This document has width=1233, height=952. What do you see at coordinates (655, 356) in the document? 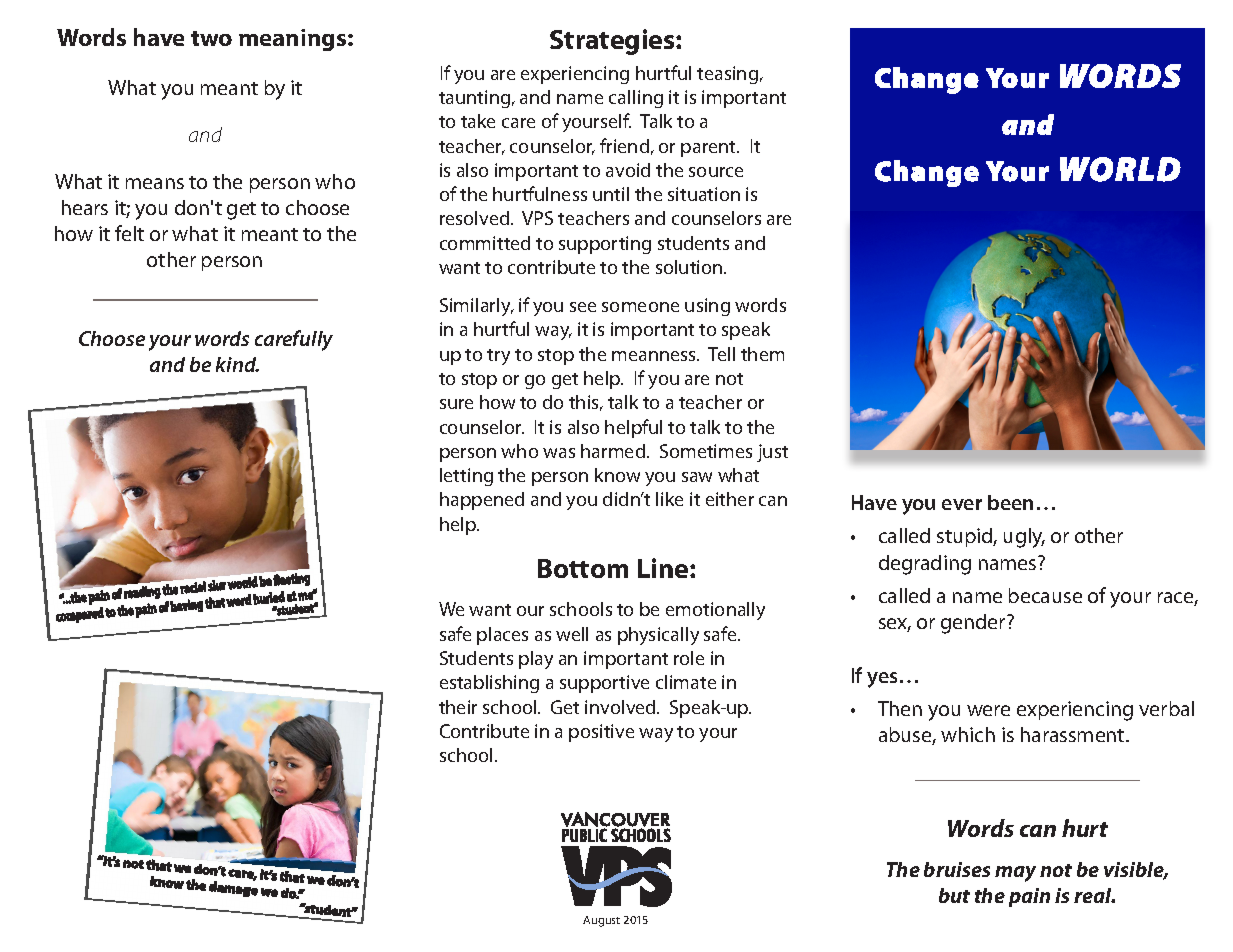
I see `meanness` at bounding box center [655, 356].
